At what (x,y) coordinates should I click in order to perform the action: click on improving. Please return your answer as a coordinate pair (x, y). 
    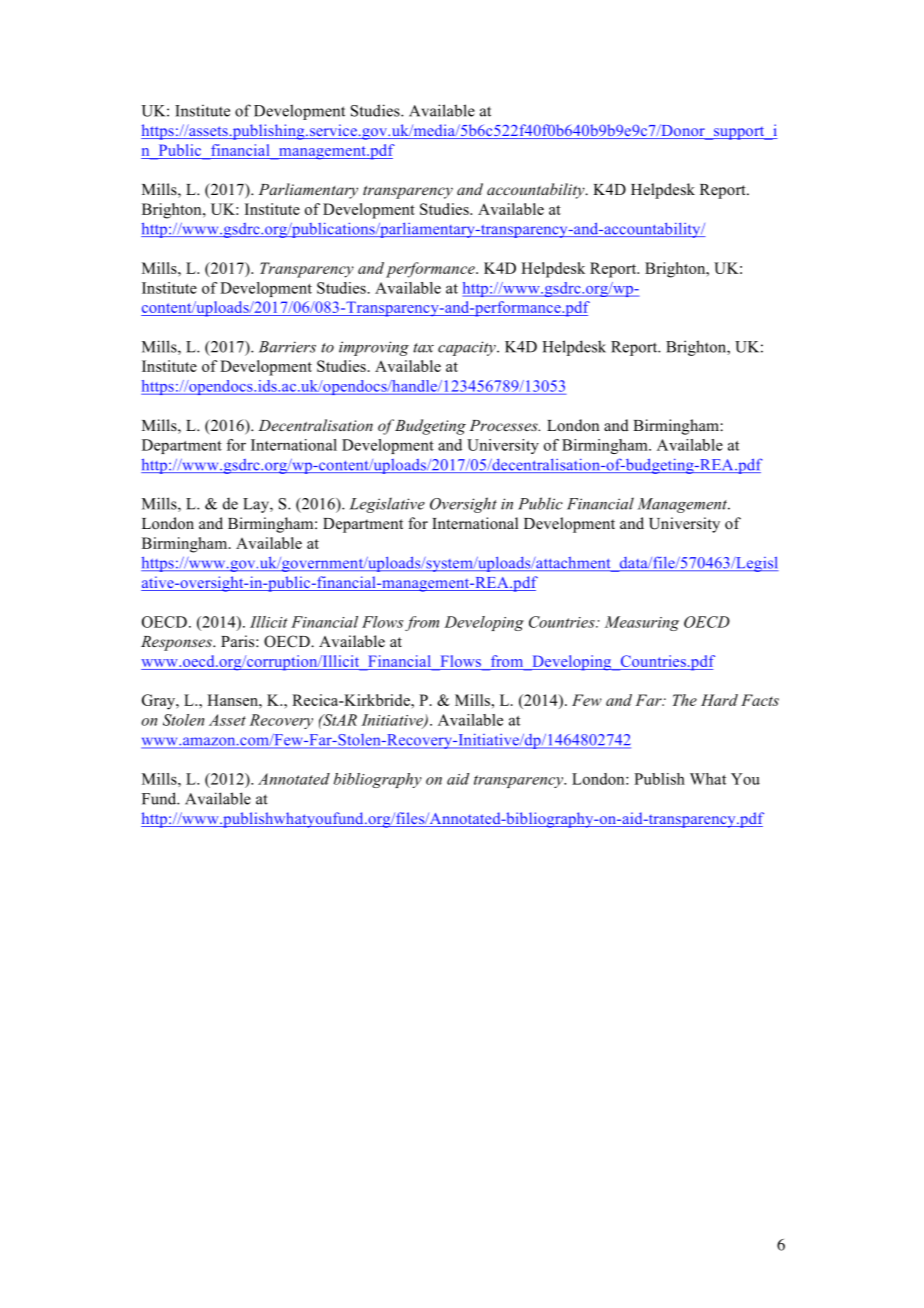
    Looking at the image, I should click on (374, 348).
